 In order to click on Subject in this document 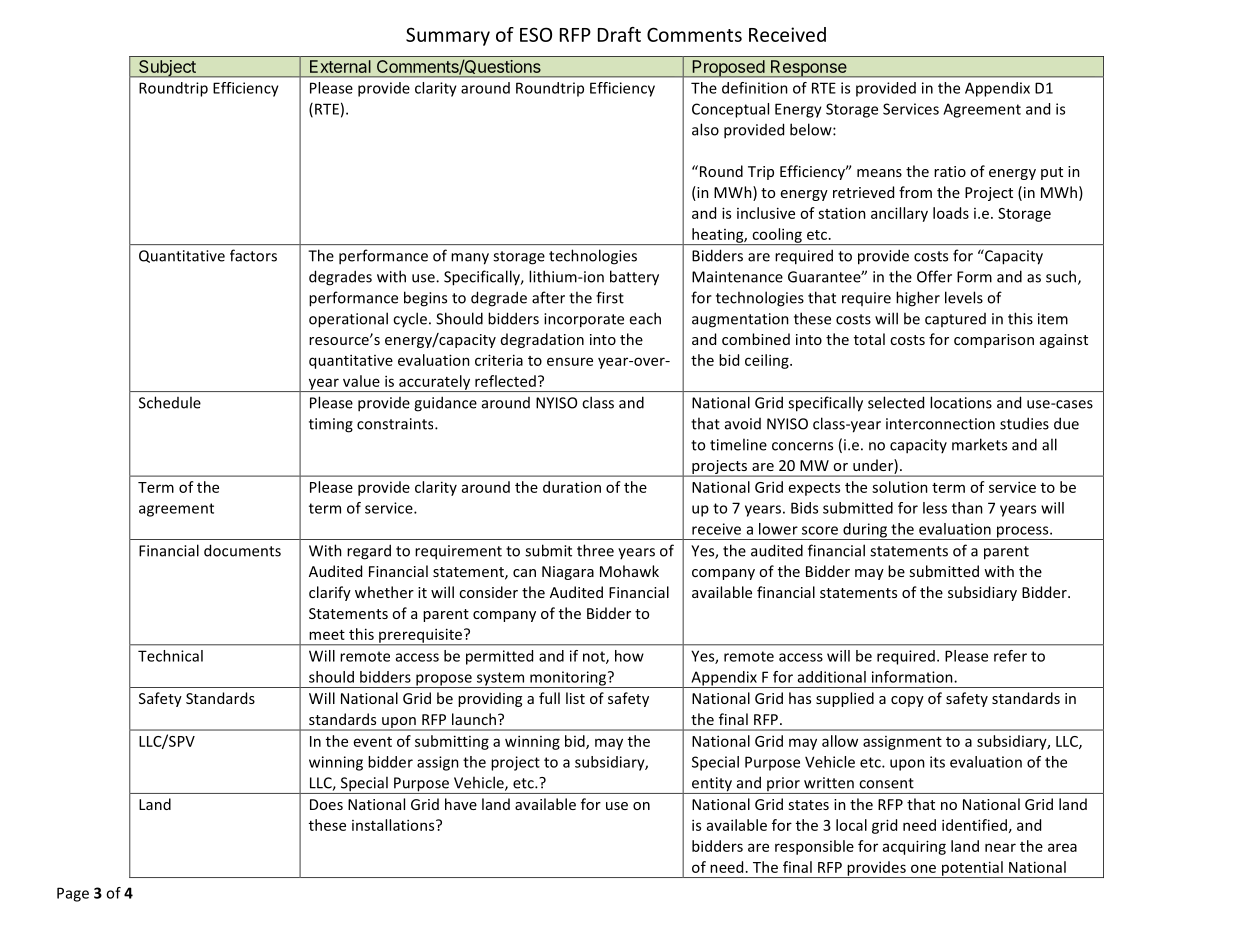, I will do `click(167, 69)`.
